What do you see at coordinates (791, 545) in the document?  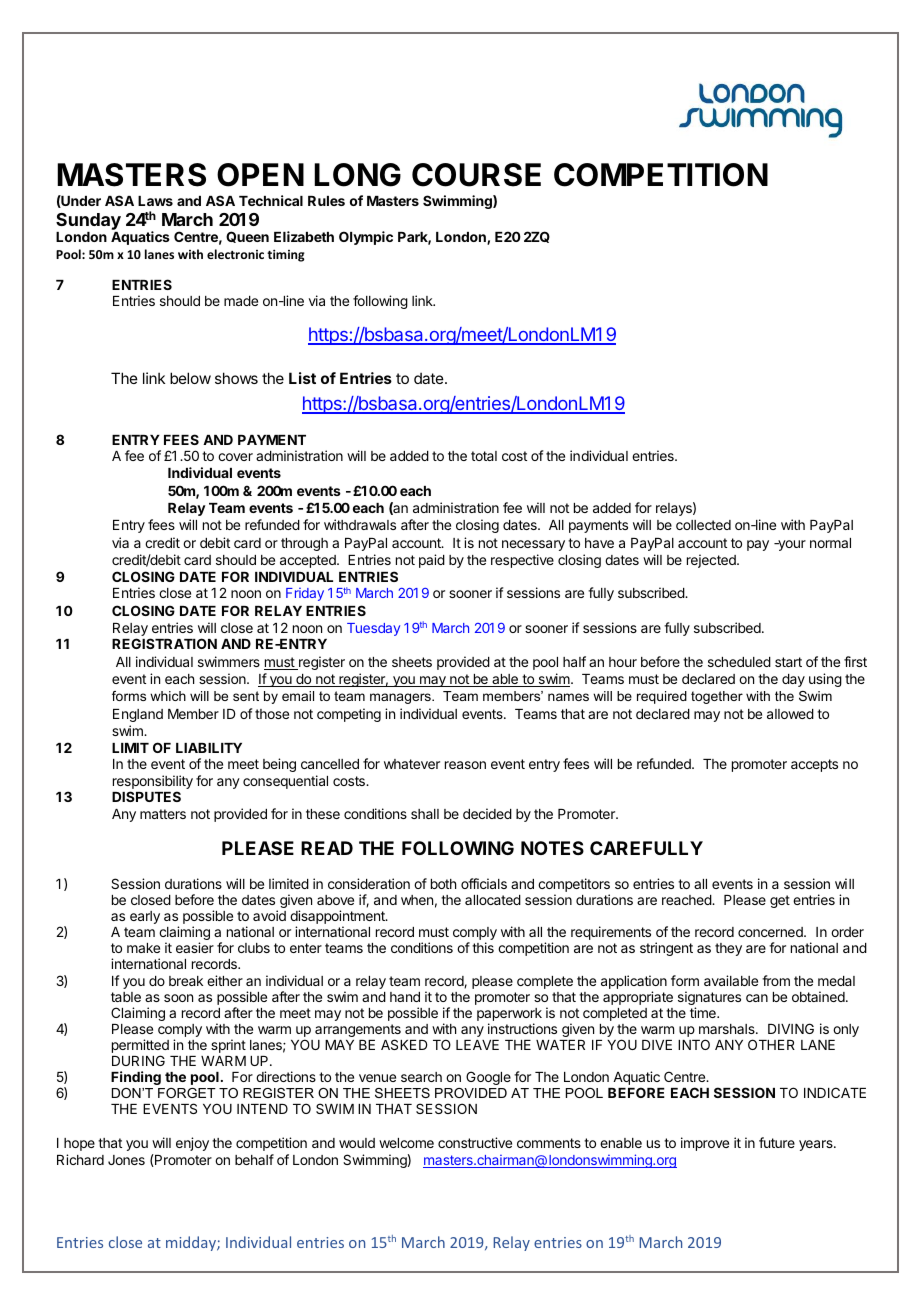 I see `your` at bounding box center [791, 545].
